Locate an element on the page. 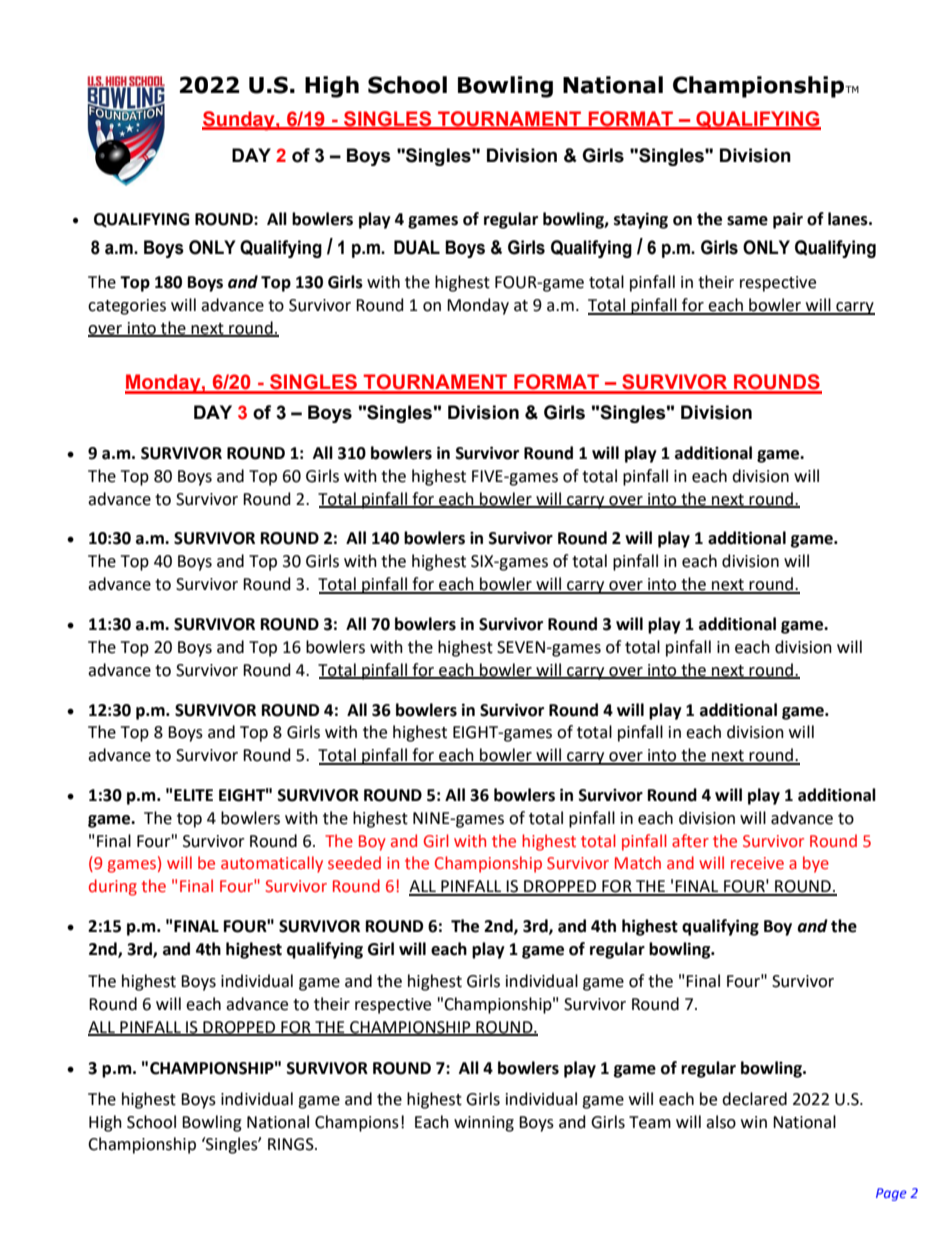 The width and height of the image is (952, 1233). after is located at coordinates (690, 841).
